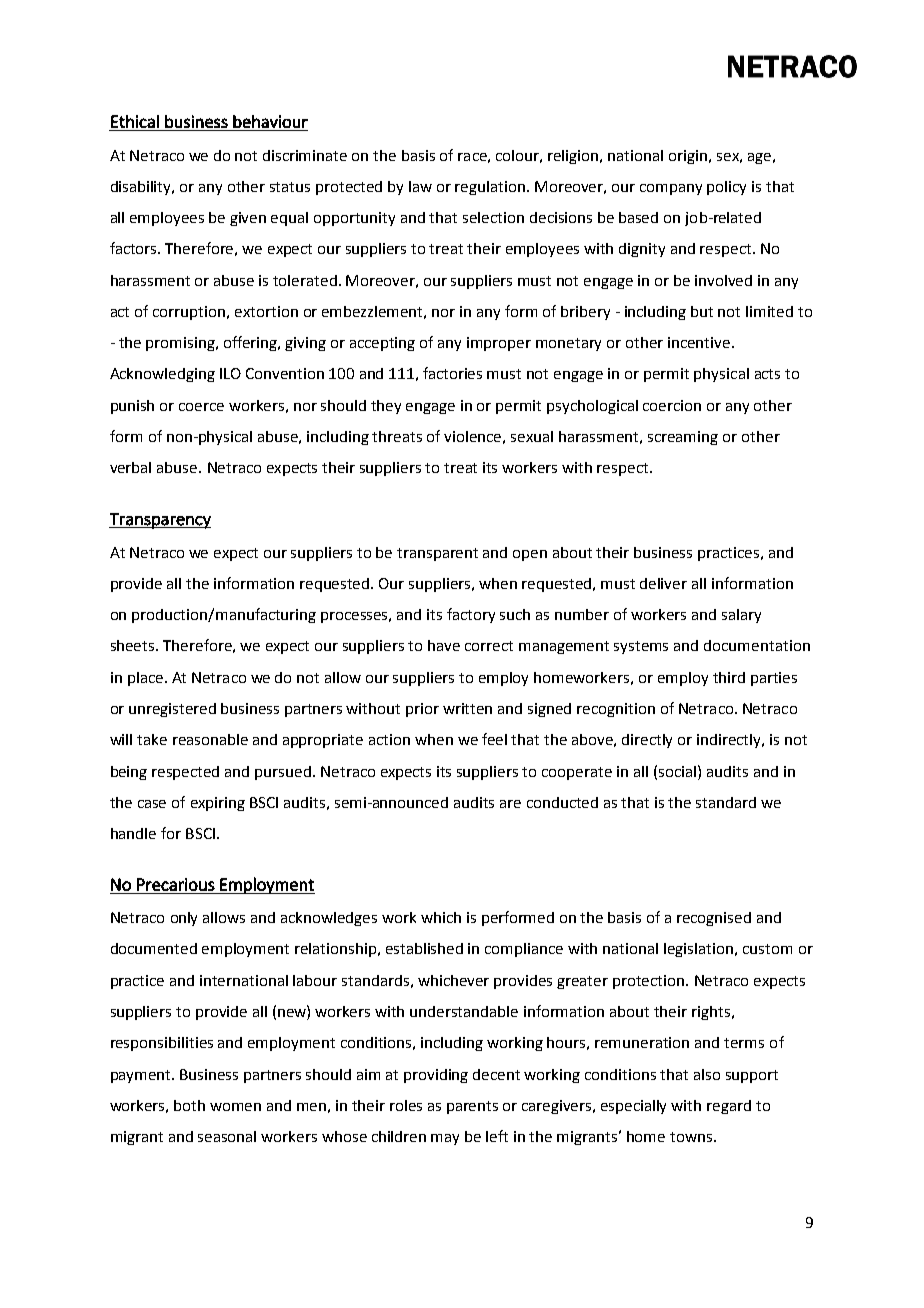  What do you see at coordinates (201, 407) in the screenshot?
I see `coerce` at bounding box center [201, 407].
